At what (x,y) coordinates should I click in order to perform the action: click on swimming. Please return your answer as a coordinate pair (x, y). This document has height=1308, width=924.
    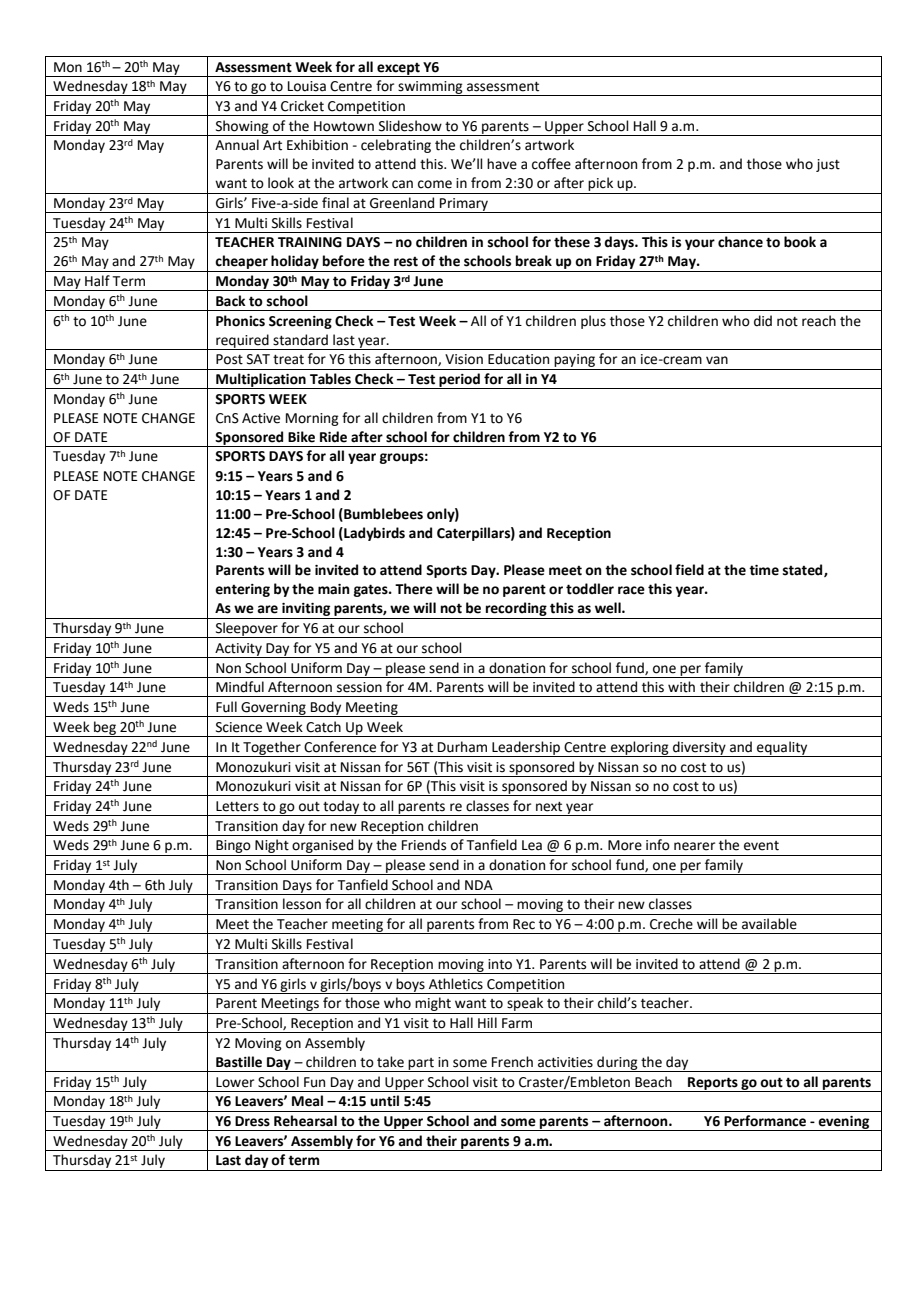
    Looking at the image, I should click on (430, 88).
